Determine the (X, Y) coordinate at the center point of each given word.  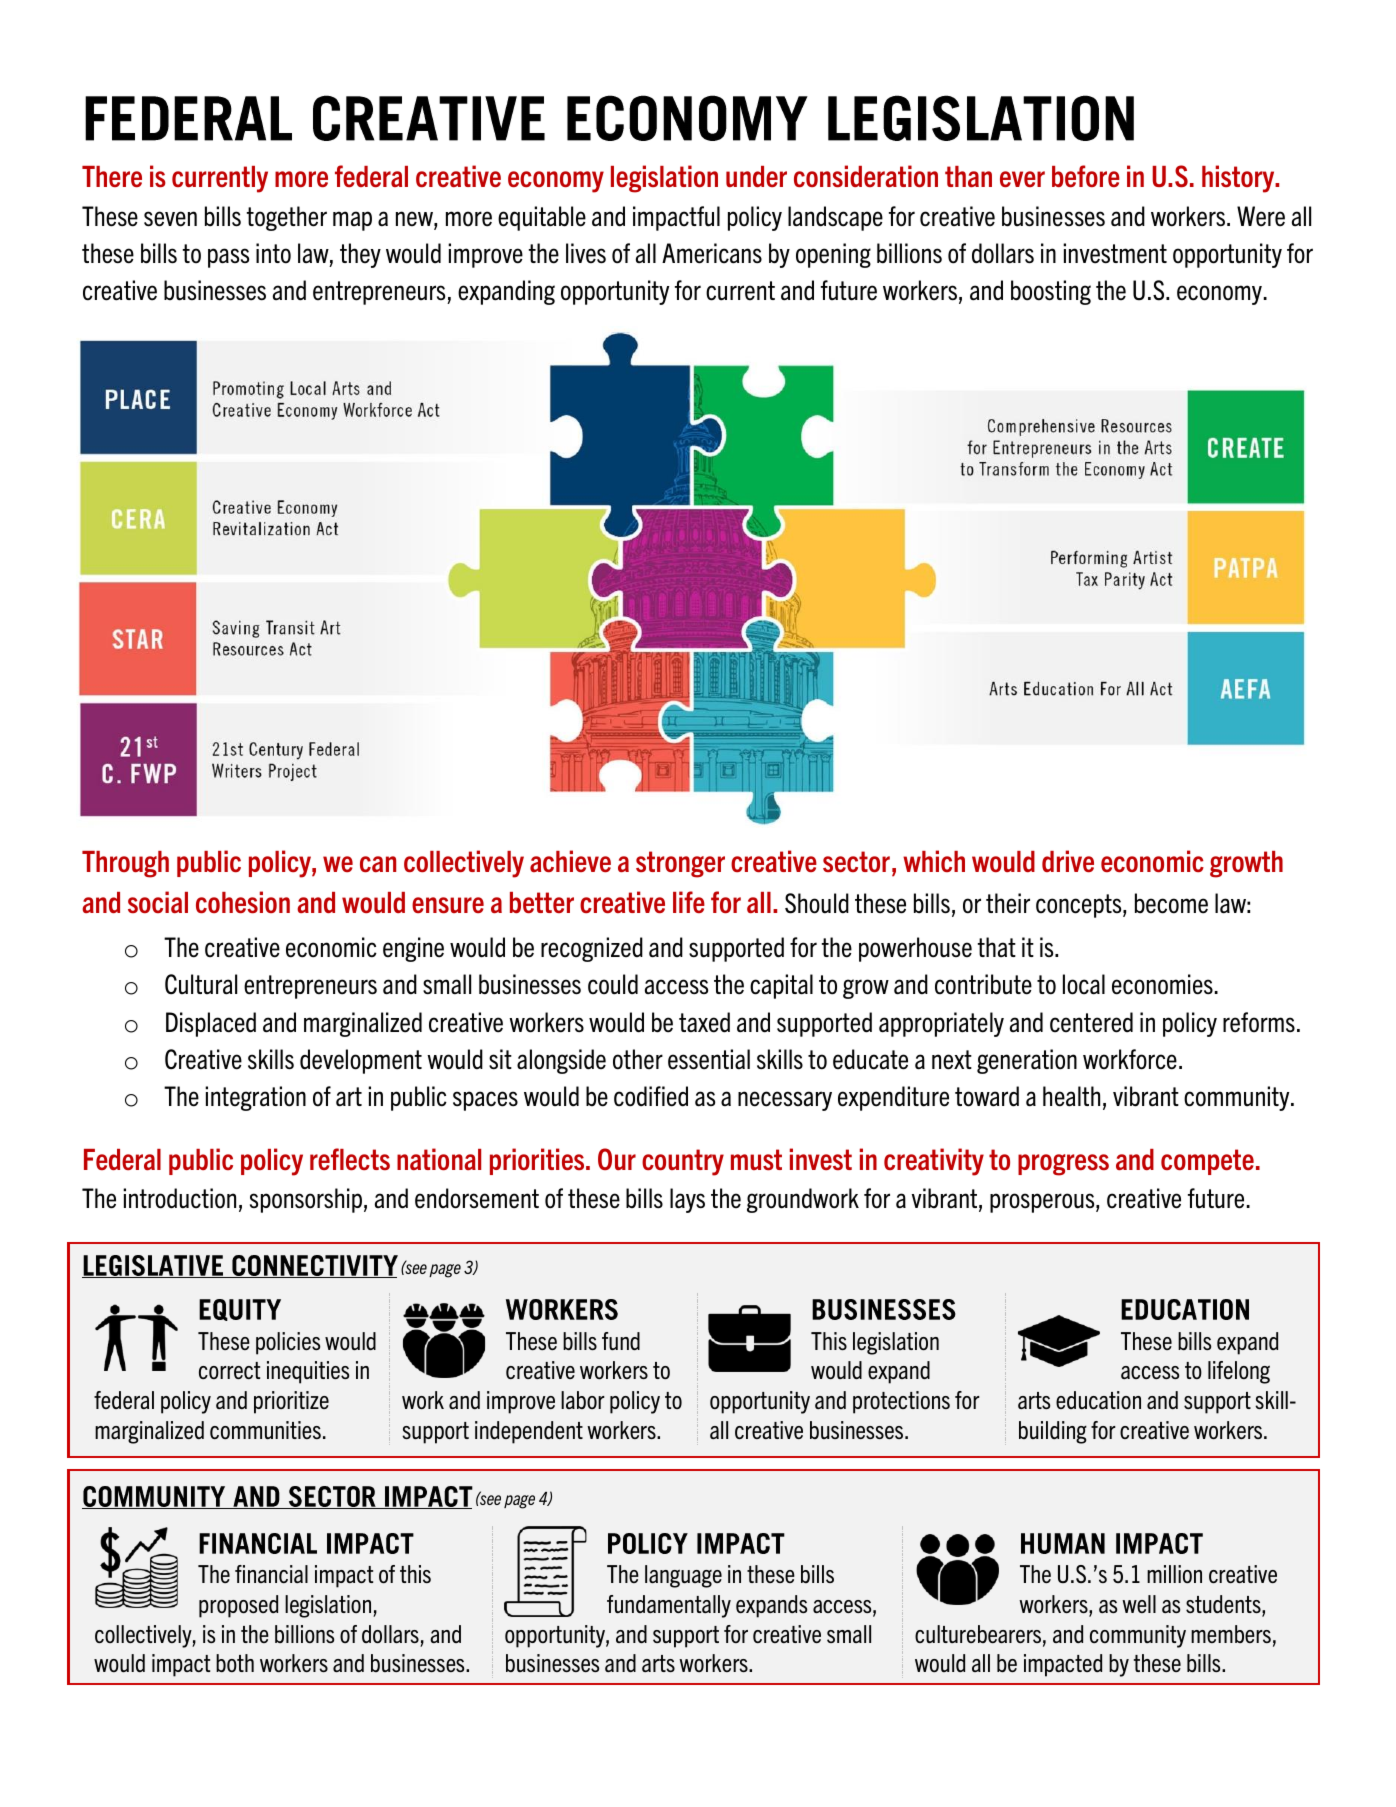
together (287, 218)
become (1171, 903)
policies (288, 1343)
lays (687, 1200)
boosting (1051, 292)
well (1139, 1604)
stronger (680, 864)
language (683, 1576)
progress (1063, 1165)
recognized (592, 949)
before (1086, 176)
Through (125, 864)
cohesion (243, 902)
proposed (238, 1606)
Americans (712, 253)
